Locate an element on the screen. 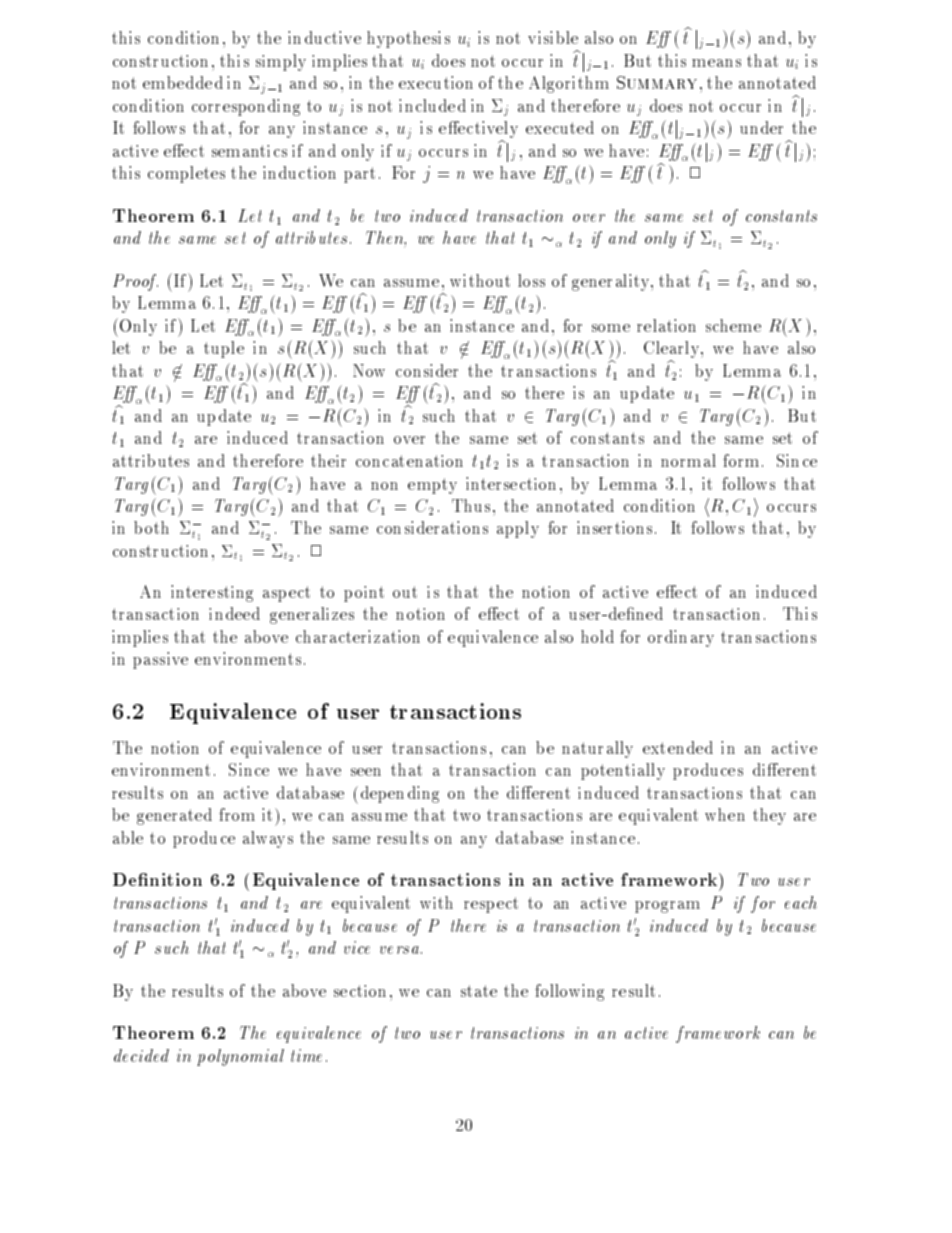  passive is located at coordinates (160, 660).
